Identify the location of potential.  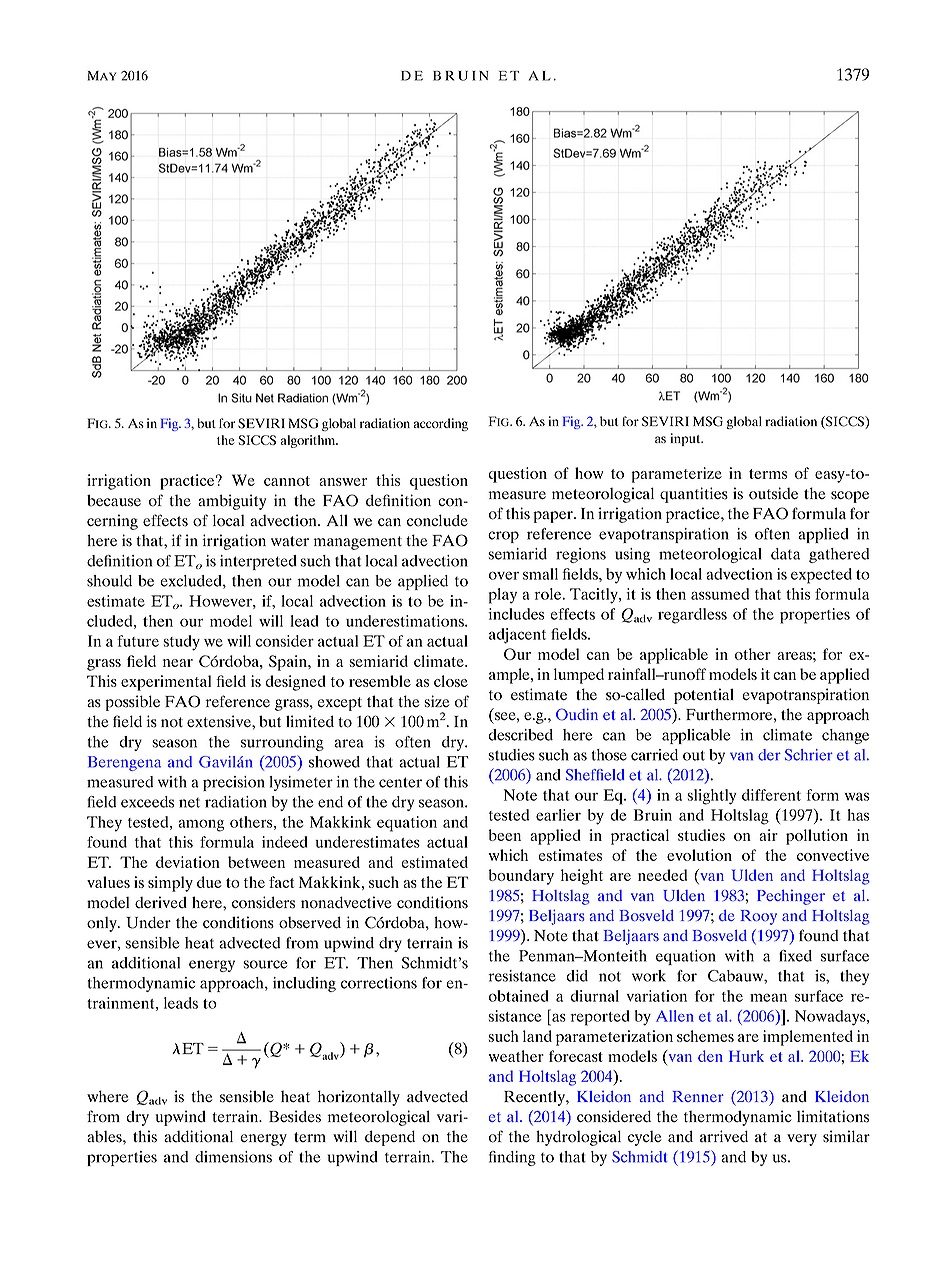
(704, 696).
